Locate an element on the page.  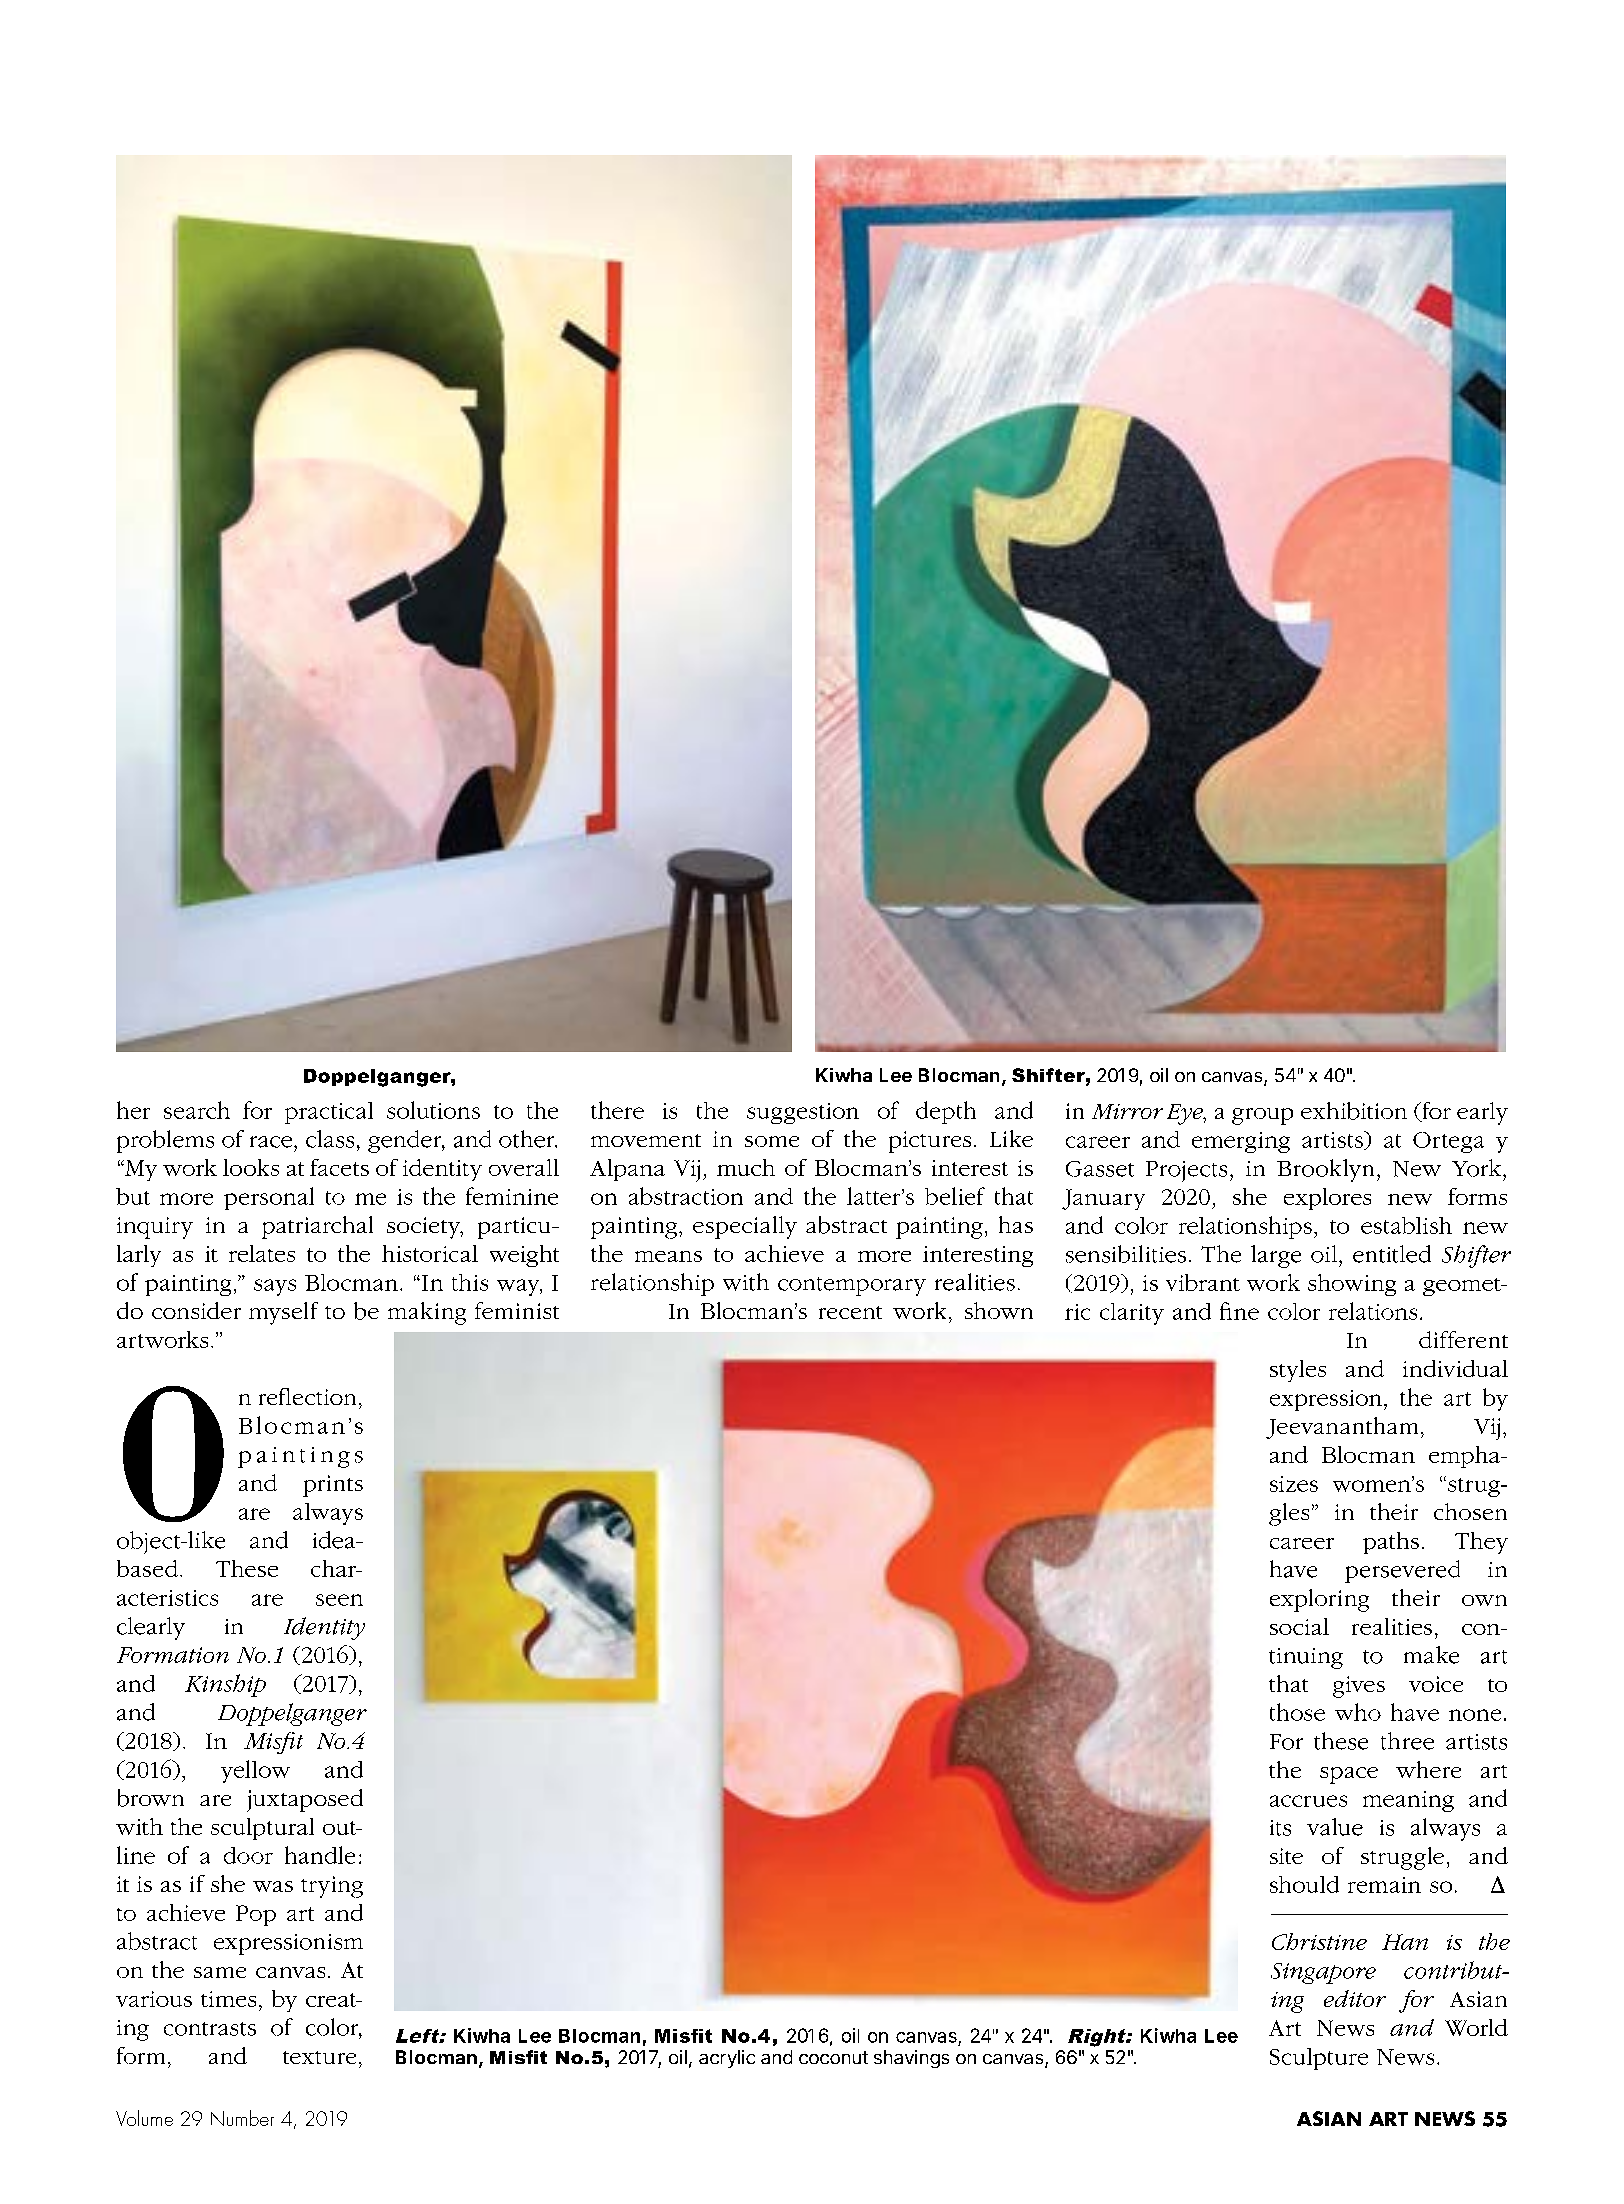
class is located at coordinates (330, 1139).
